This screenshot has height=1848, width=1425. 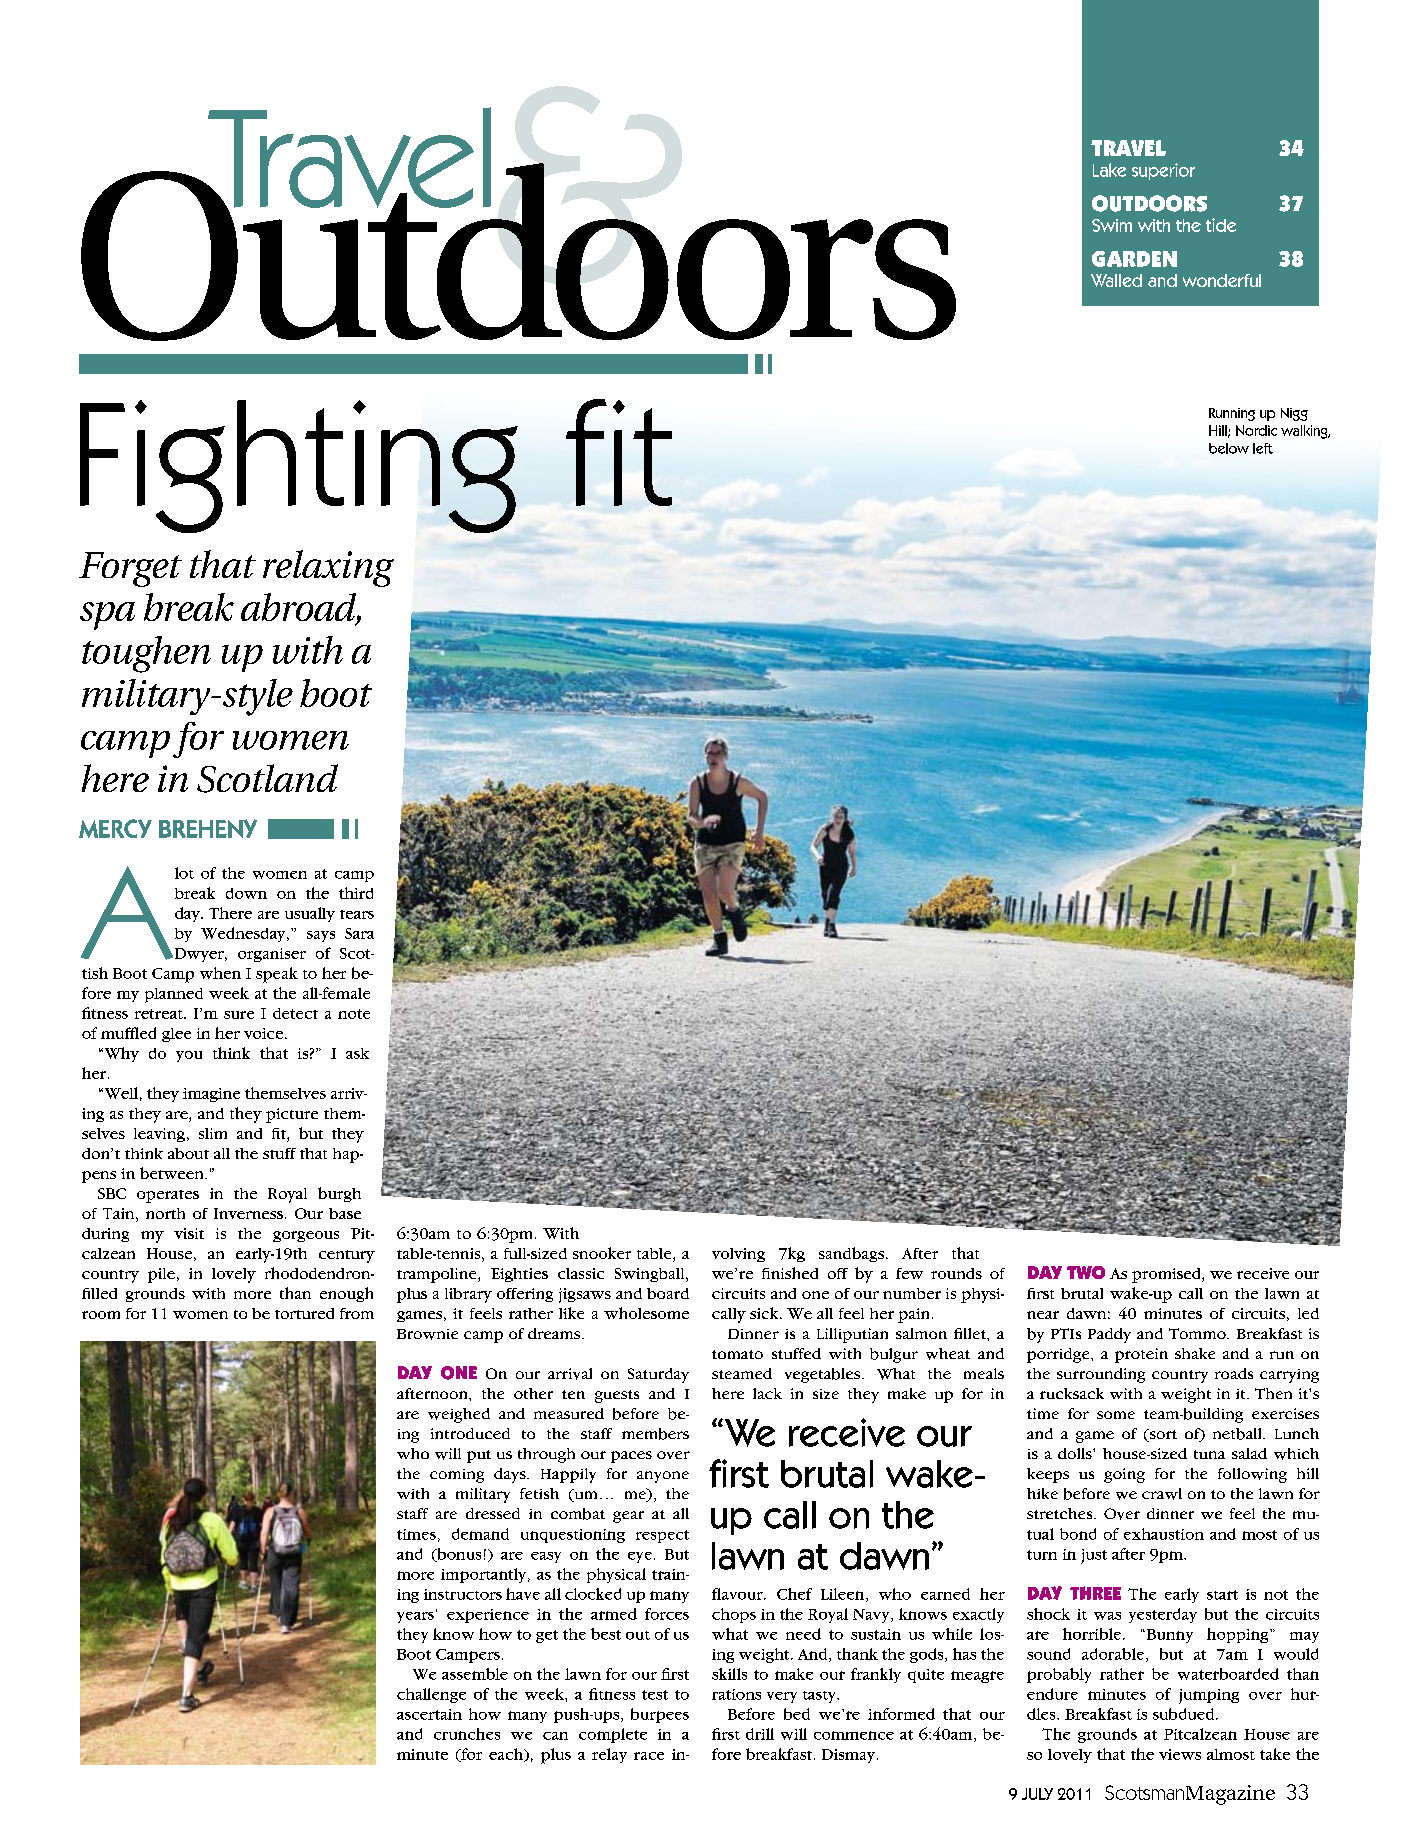 I want to click on race, so click(x=649, y=1756).
